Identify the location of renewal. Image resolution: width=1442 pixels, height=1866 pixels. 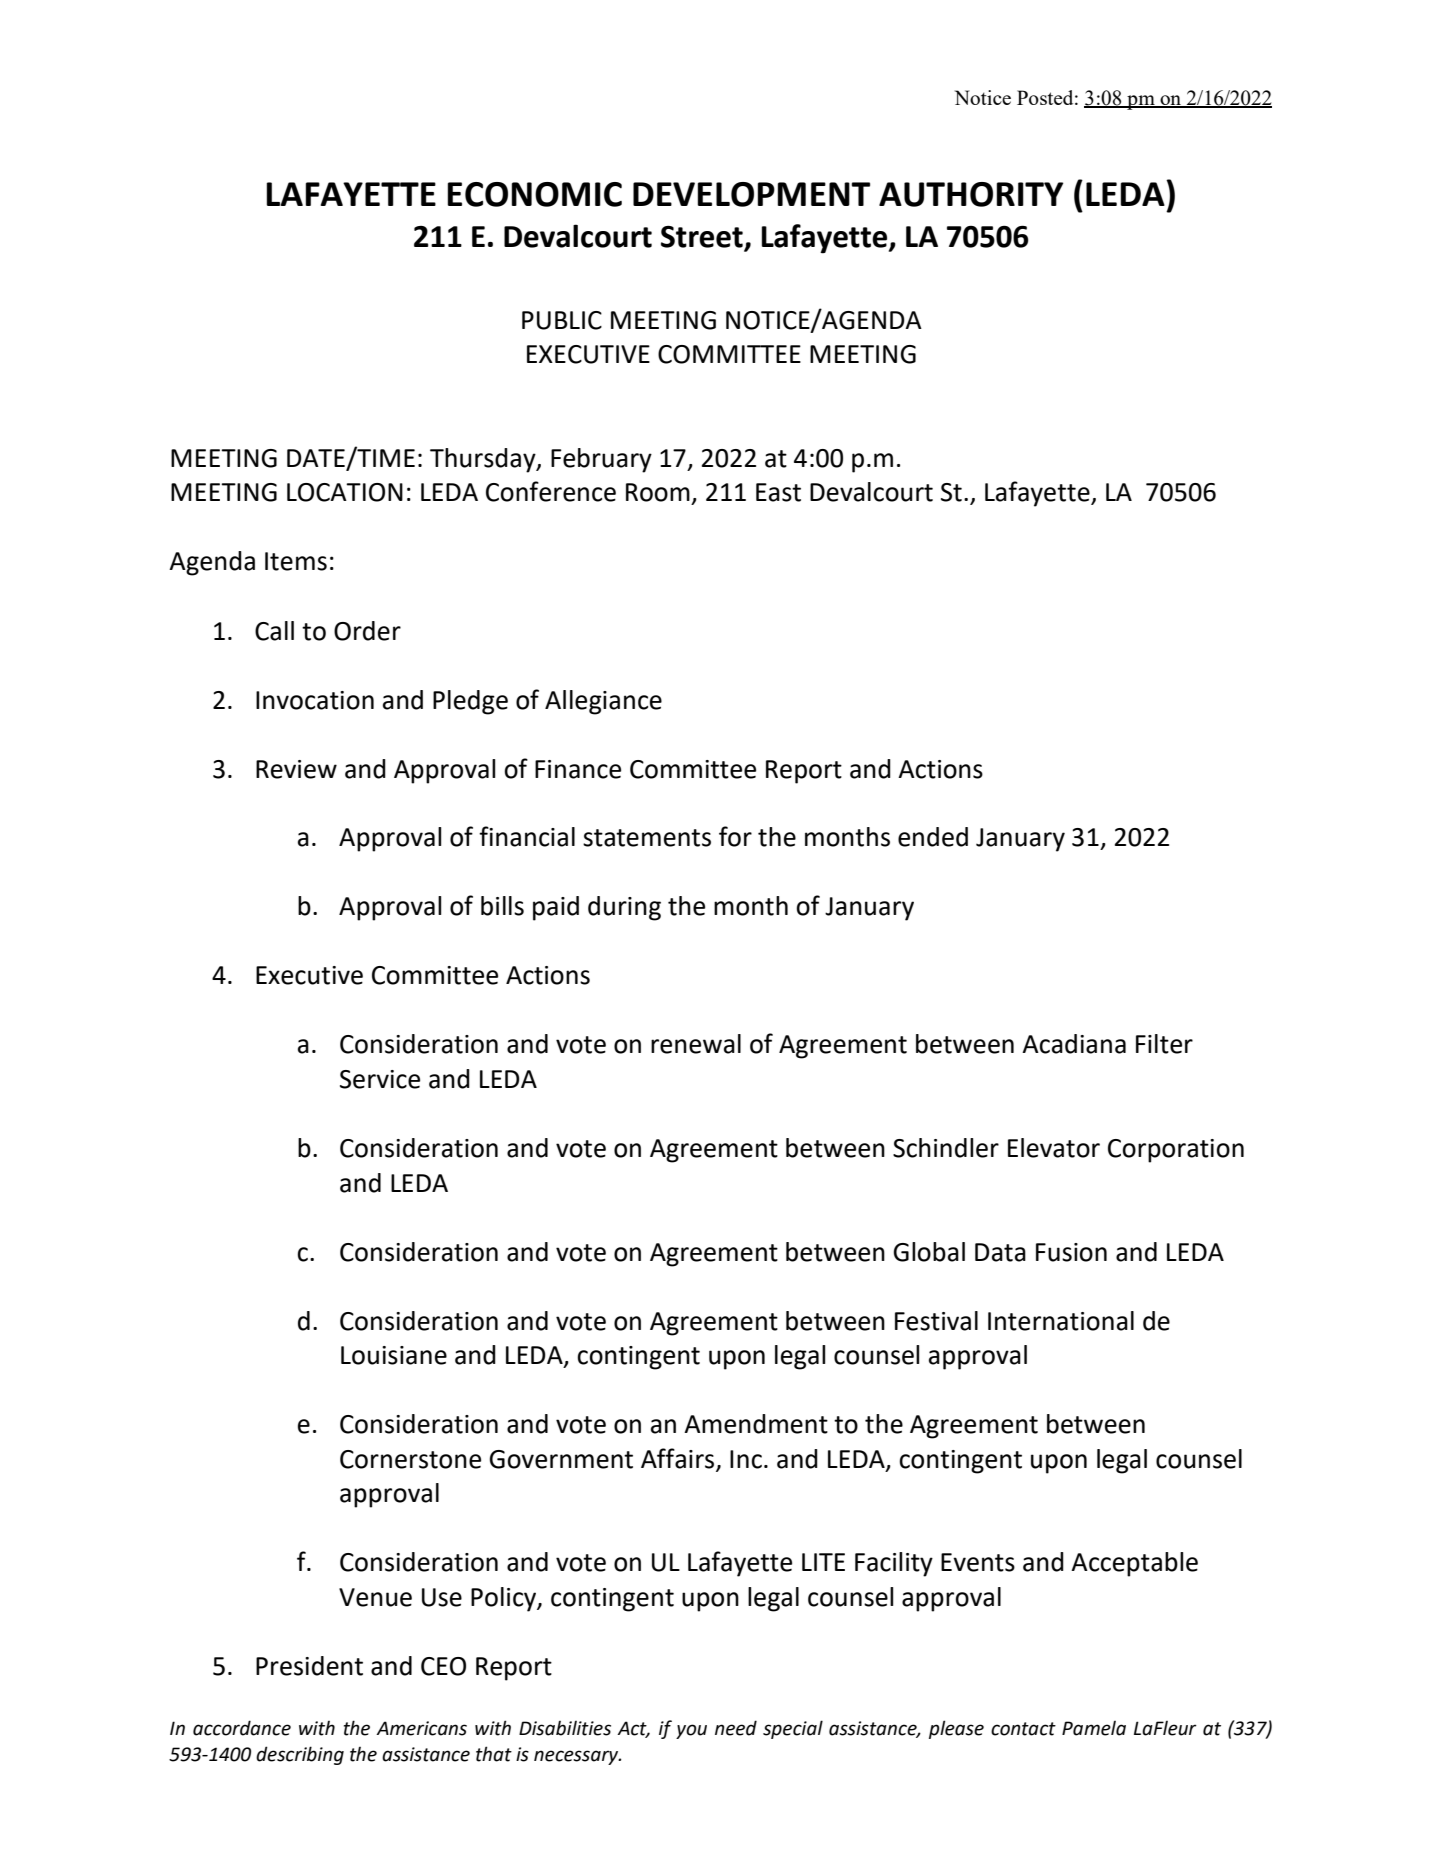
(696, 1044).
